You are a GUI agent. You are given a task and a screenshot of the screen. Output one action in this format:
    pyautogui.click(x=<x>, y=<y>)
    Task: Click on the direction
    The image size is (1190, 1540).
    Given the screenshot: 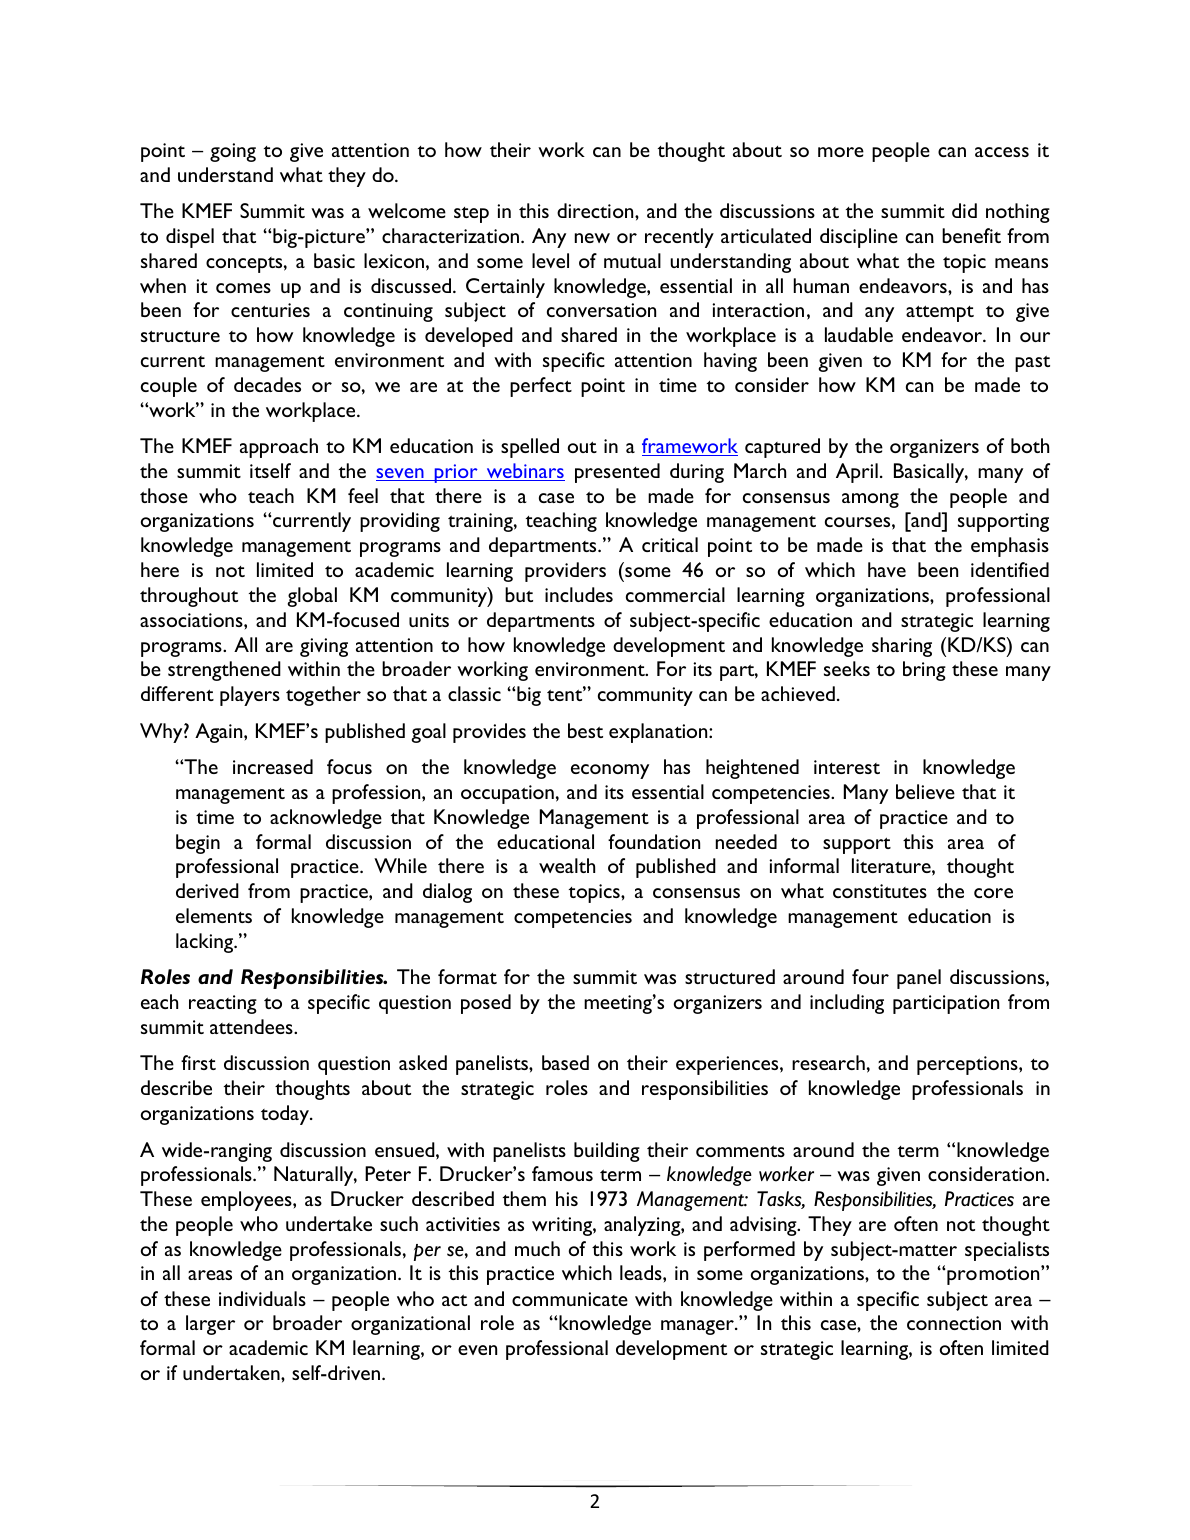 What is the action you would take?
    pyautogui.click(x=596, y=210)
